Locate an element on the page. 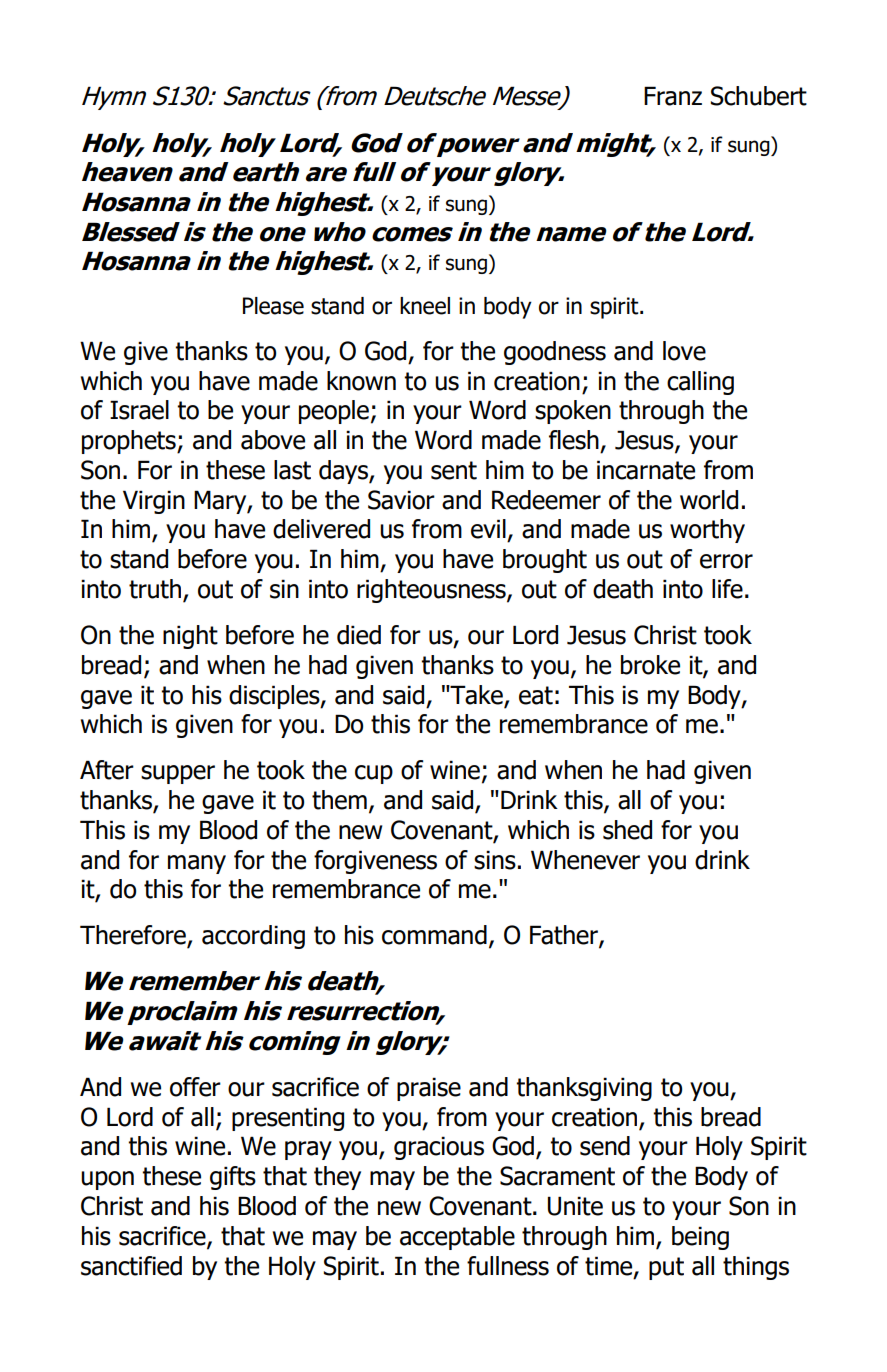 This document has width=887, height=1372. acceptable is located at coordinates (457, 1238).
